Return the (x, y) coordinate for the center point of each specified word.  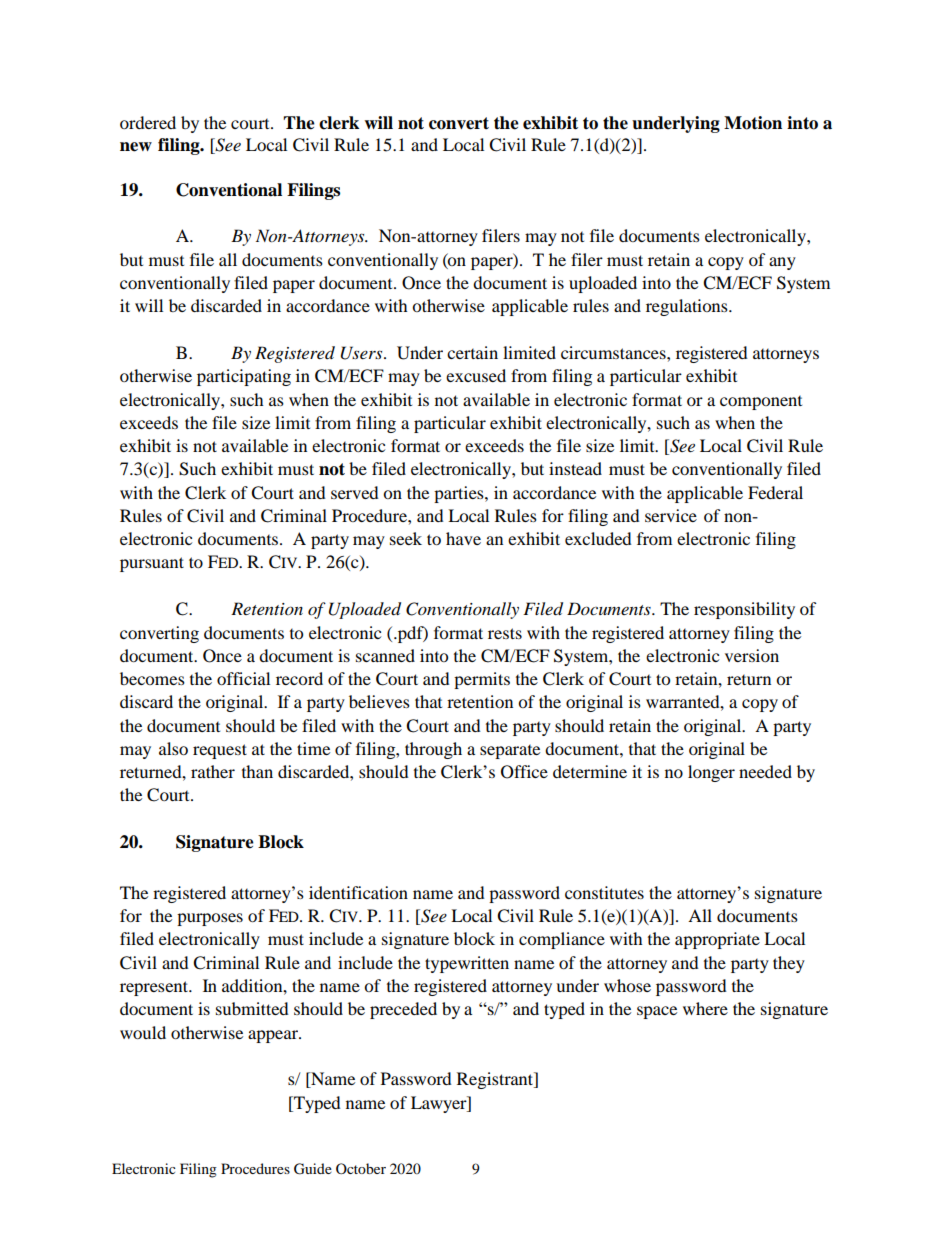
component (761, 403)
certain (472, 352)
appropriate (717, 940)
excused (476, 375)
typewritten (467, 964)
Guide (313, 1169)
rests (505, 633)
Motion (753, 123)
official (243, 678)
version (752, 655)
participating (244, 377)
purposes (210, 919)
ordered (148, 122)
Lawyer (440, 1104)
